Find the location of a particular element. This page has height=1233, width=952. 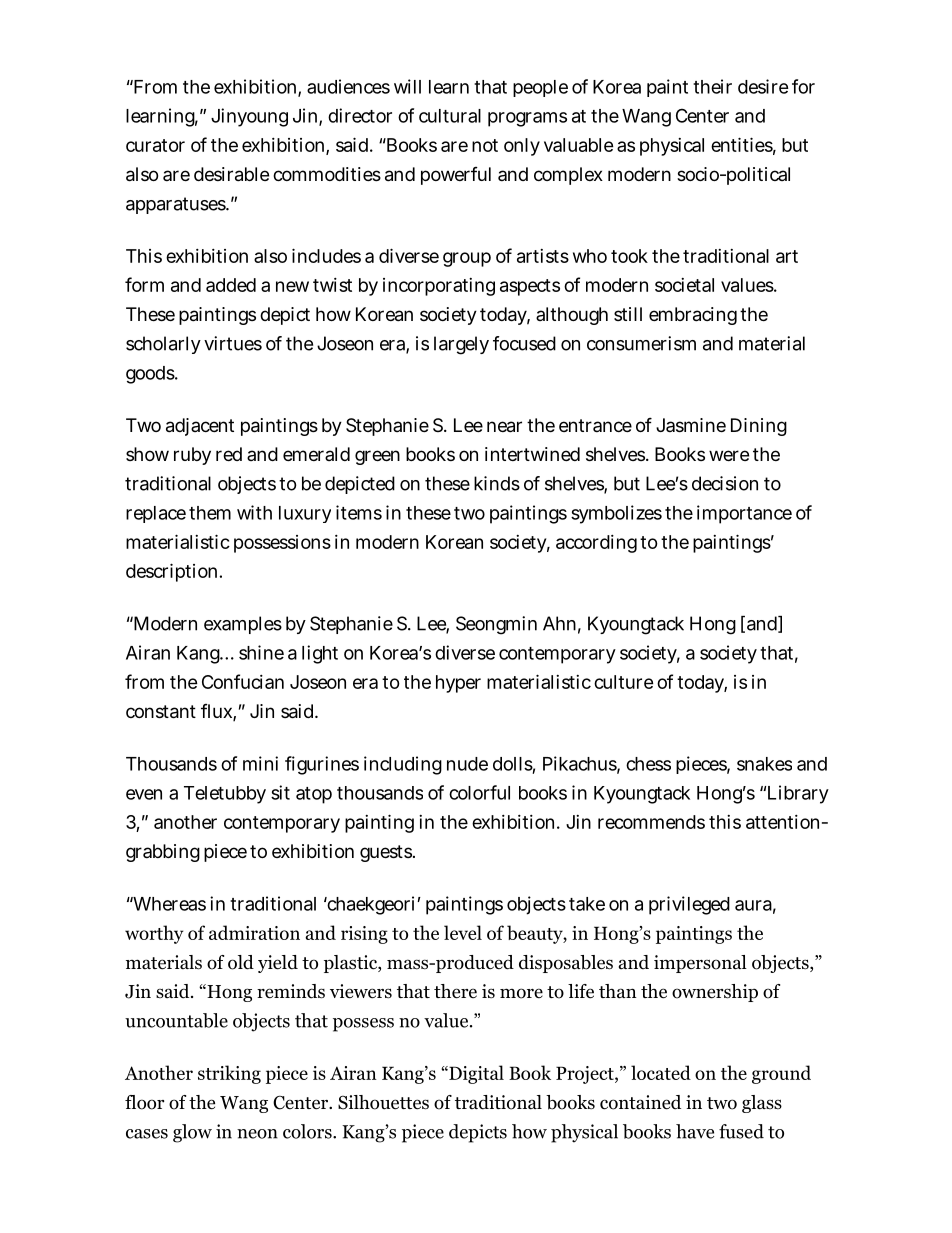

Digital is located at coordinates (475, 1074).
